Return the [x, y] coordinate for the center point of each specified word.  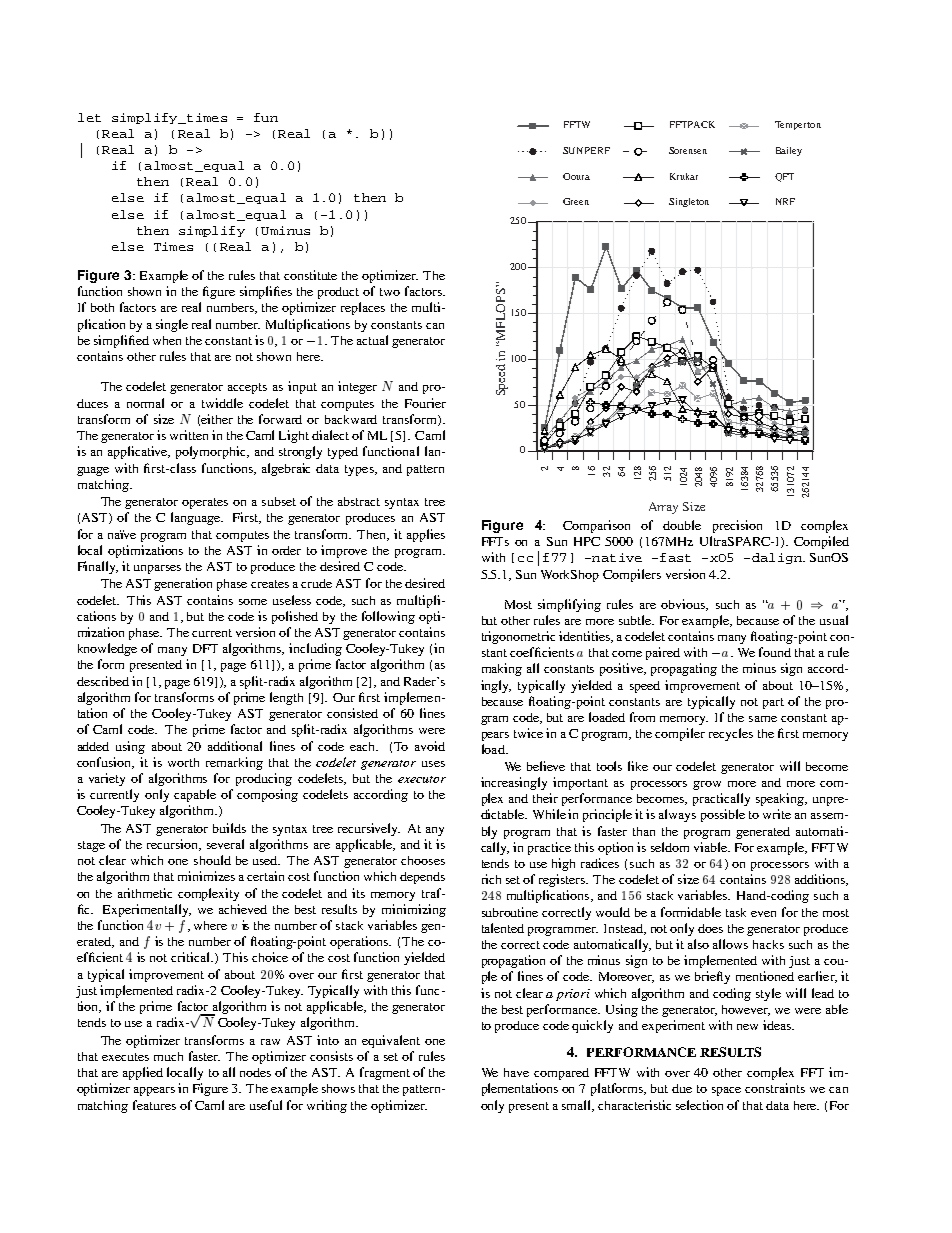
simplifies [266, 292]
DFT [205, 648]
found [775, 652]
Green [576, 201]
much [168, 1056]
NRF [785, 201]
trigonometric [518, 637]
